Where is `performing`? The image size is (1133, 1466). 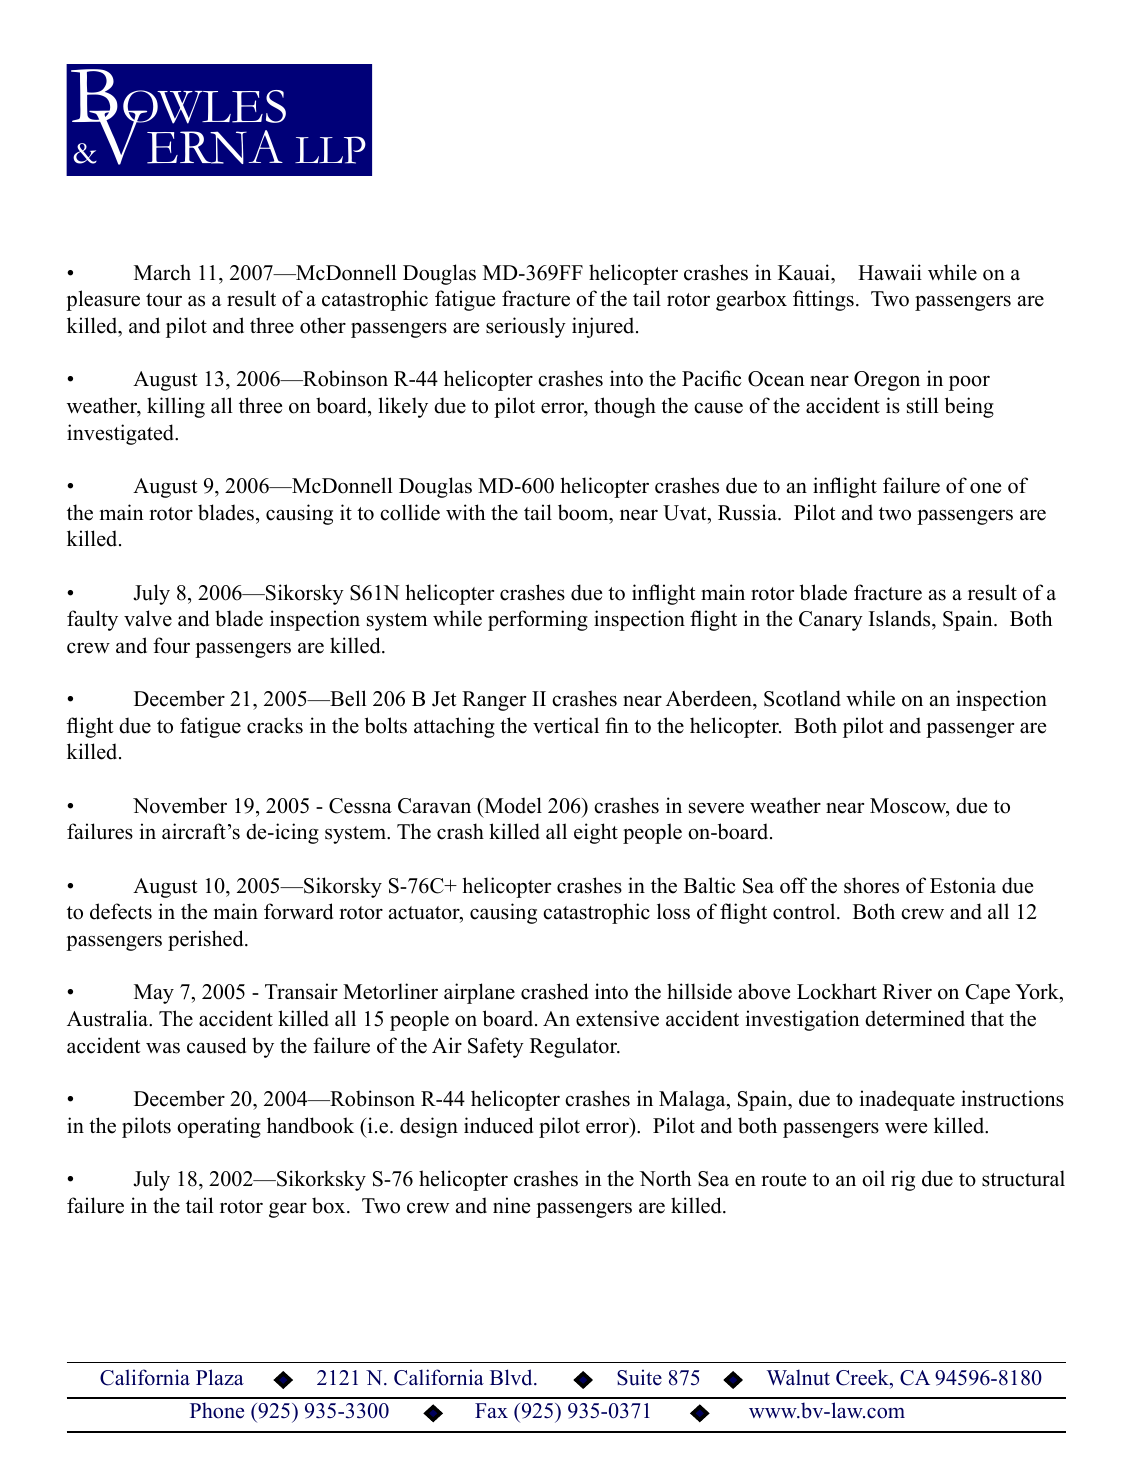 performing is located at coordinates (538, 620).
